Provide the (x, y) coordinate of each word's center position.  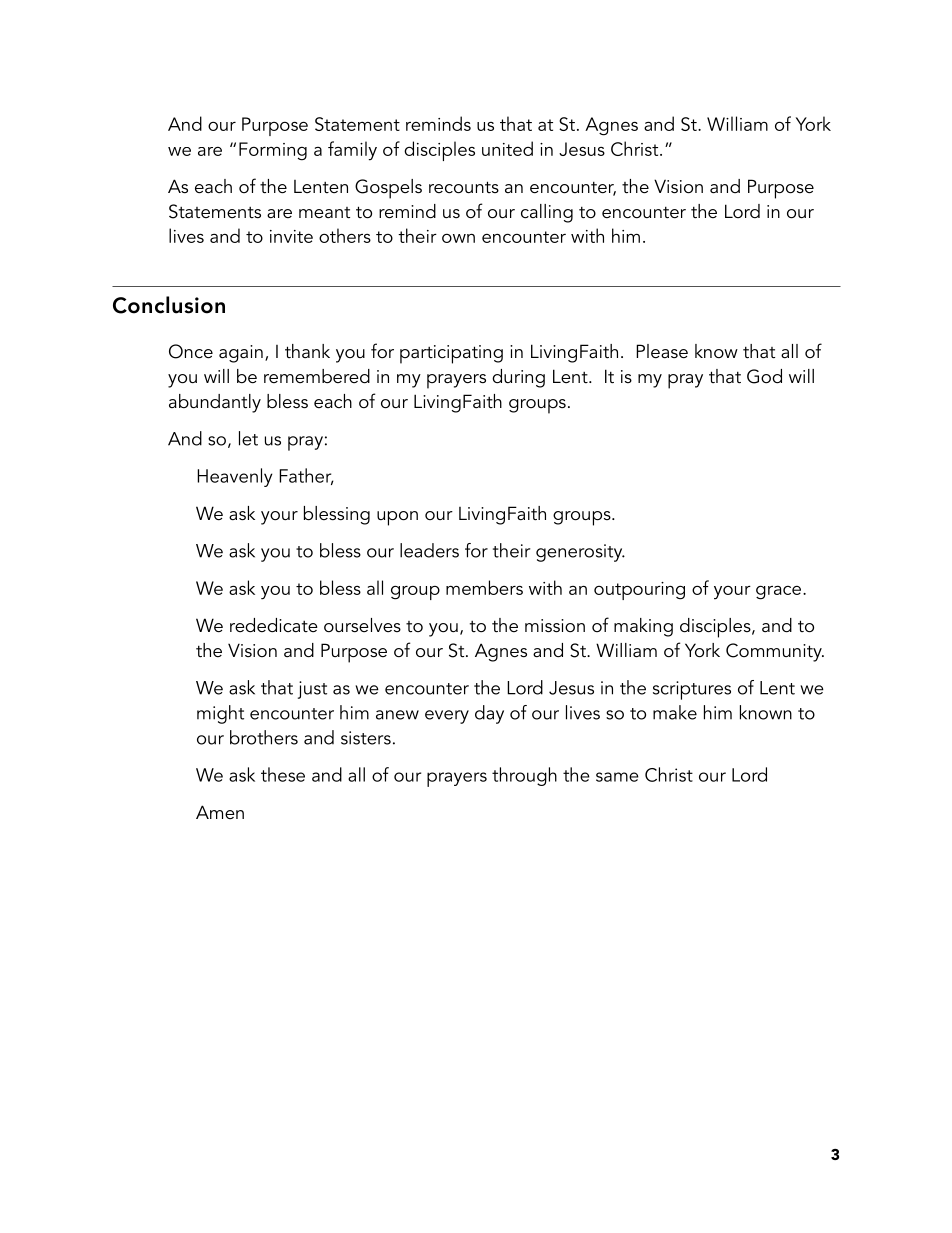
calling (547, 213)
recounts (464, 187)
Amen (220, 812)
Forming (273, 151)
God (764, 376)
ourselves (362, 625)
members (484, 587)
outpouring (639, 591)
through (524, 776)
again (241, 354)
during (518, 378)
